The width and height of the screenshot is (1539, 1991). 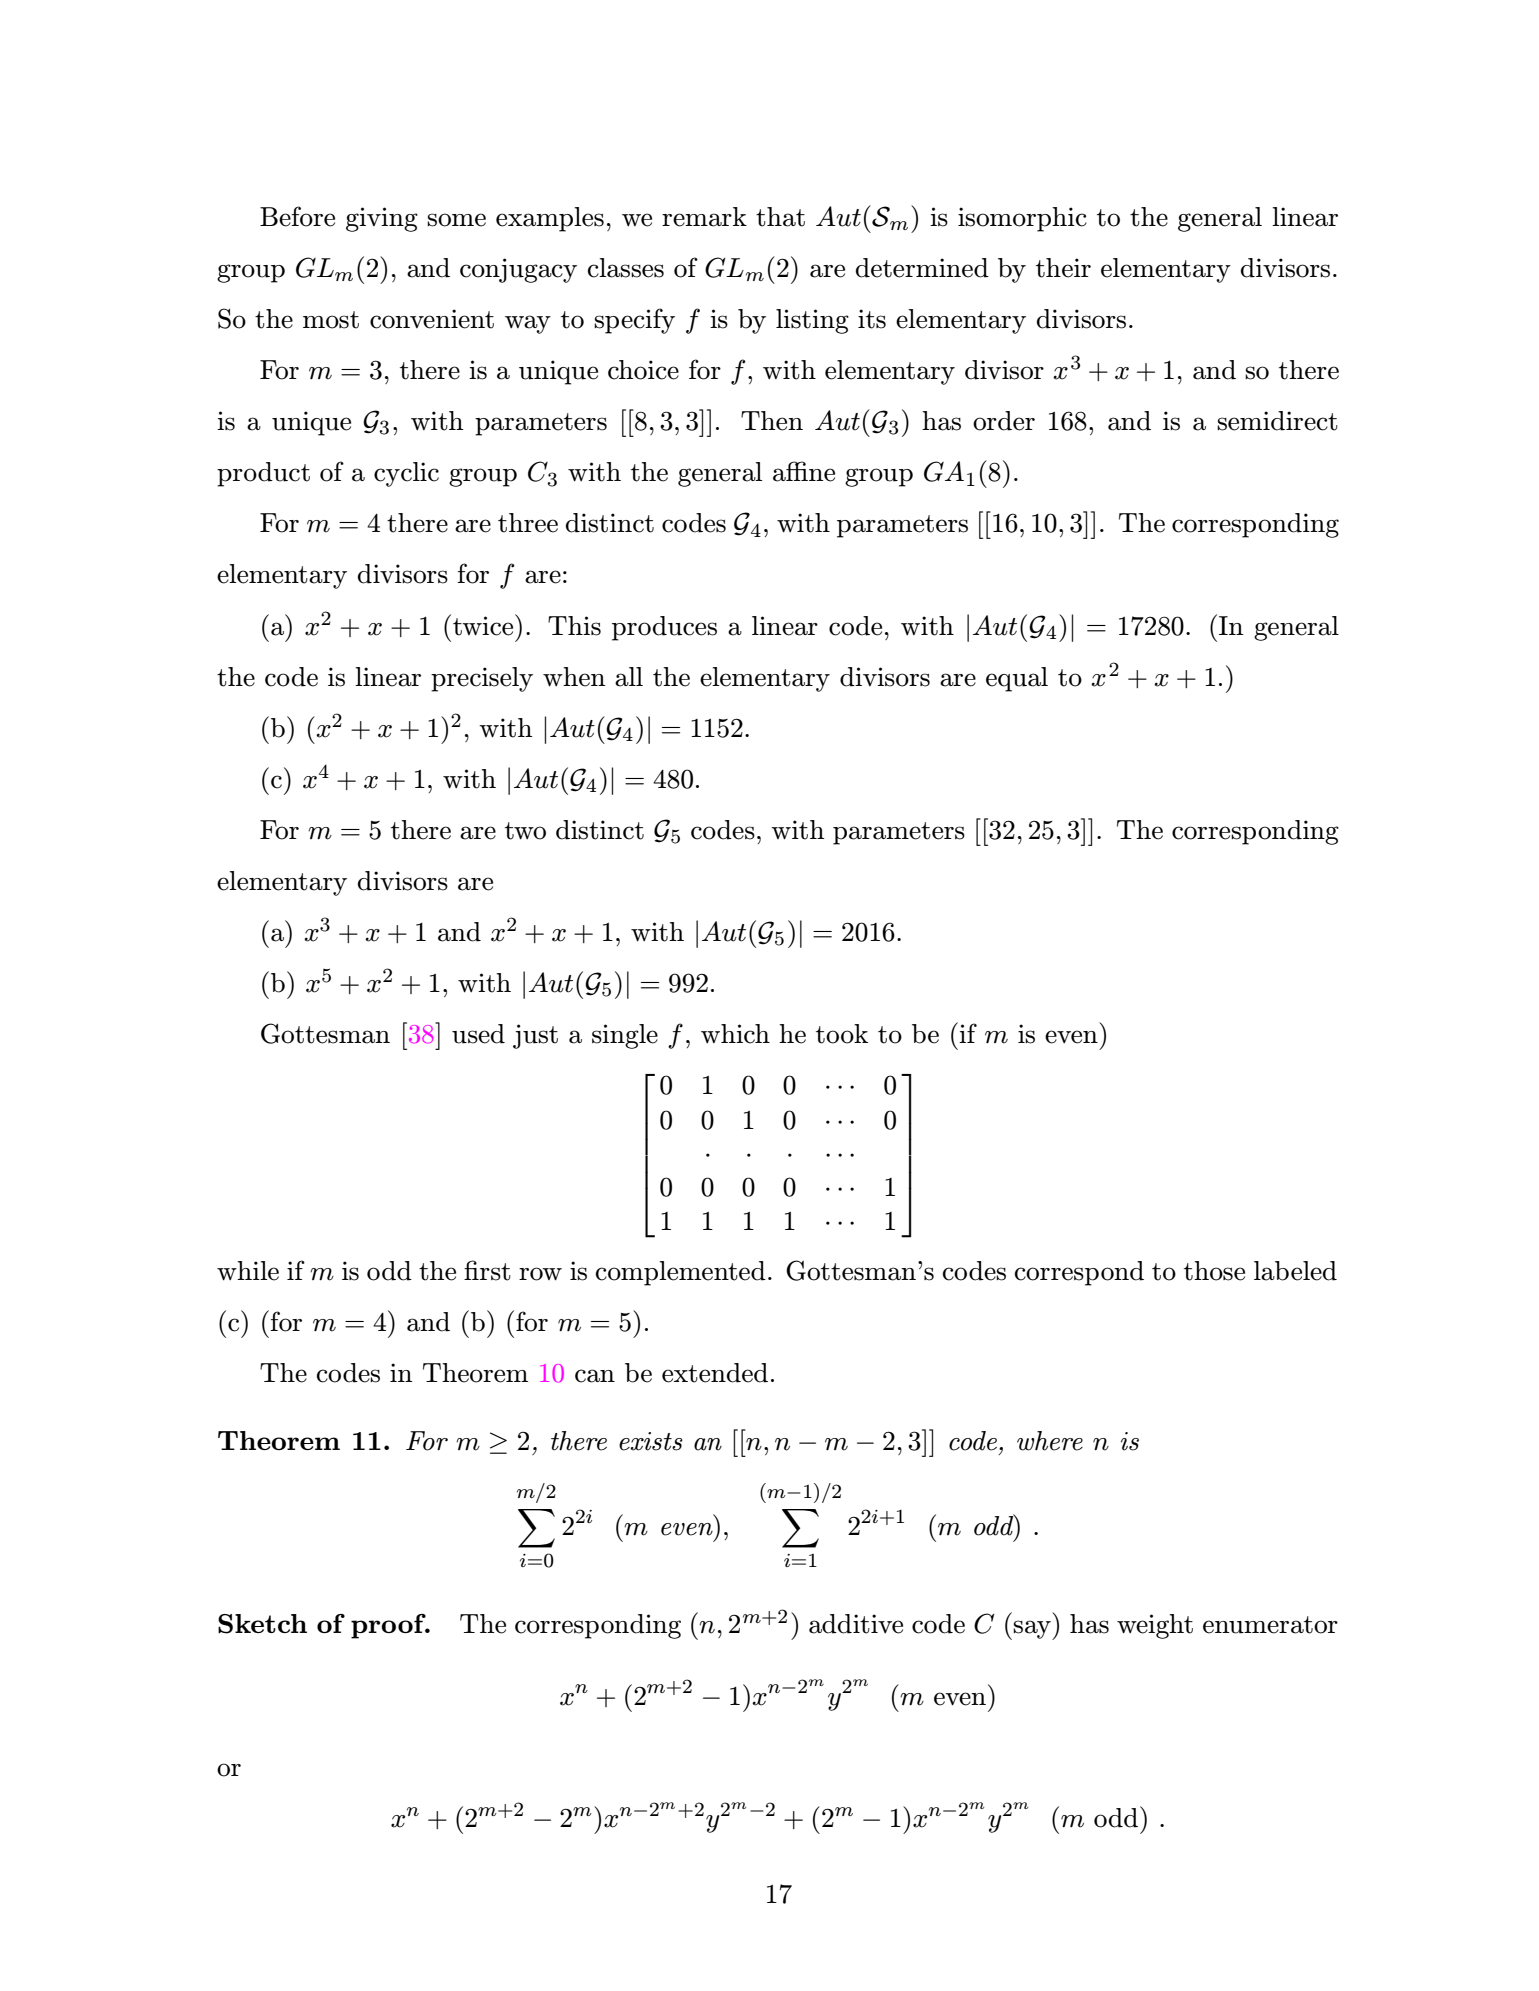 I want to click on giving, so click(x=382, y=219).
